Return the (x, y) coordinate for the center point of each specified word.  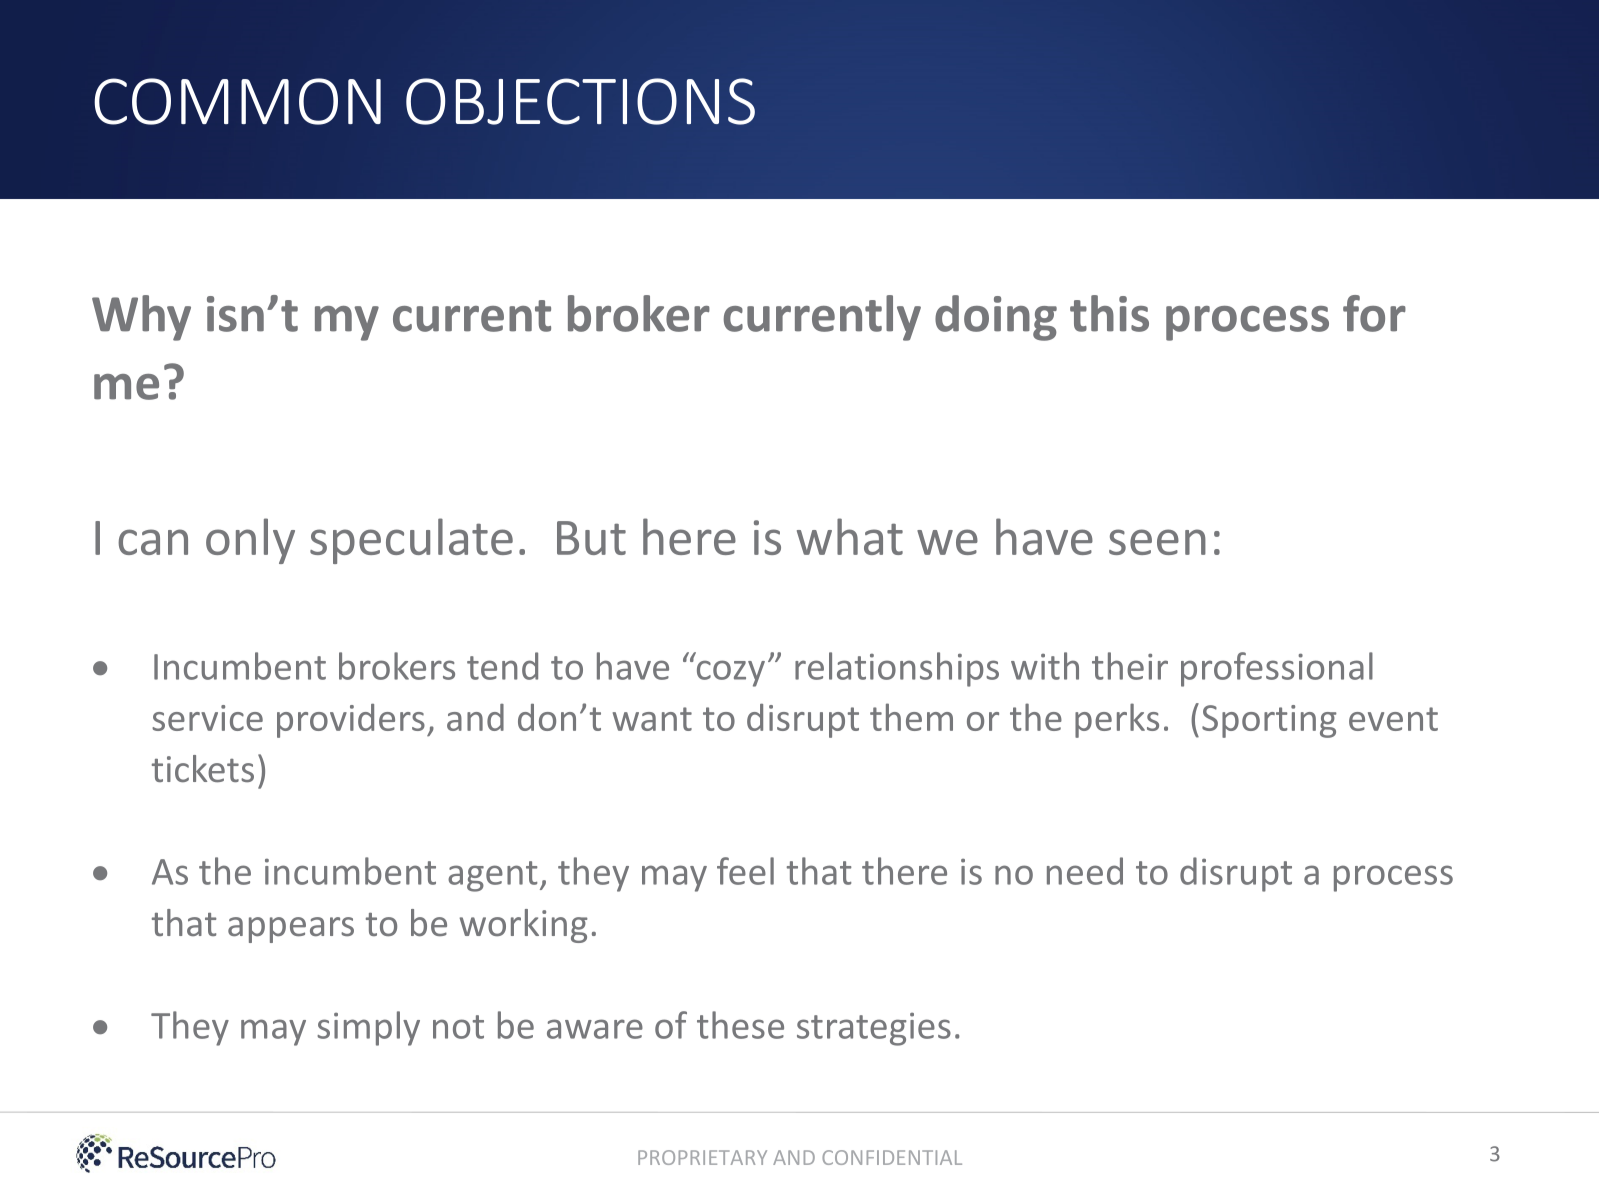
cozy (731, 673)
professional (1277, 669)
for (1374, 313)
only (250, 541)
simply (368, 1028)
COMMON (237, 101)
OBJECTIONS (580, 101)
